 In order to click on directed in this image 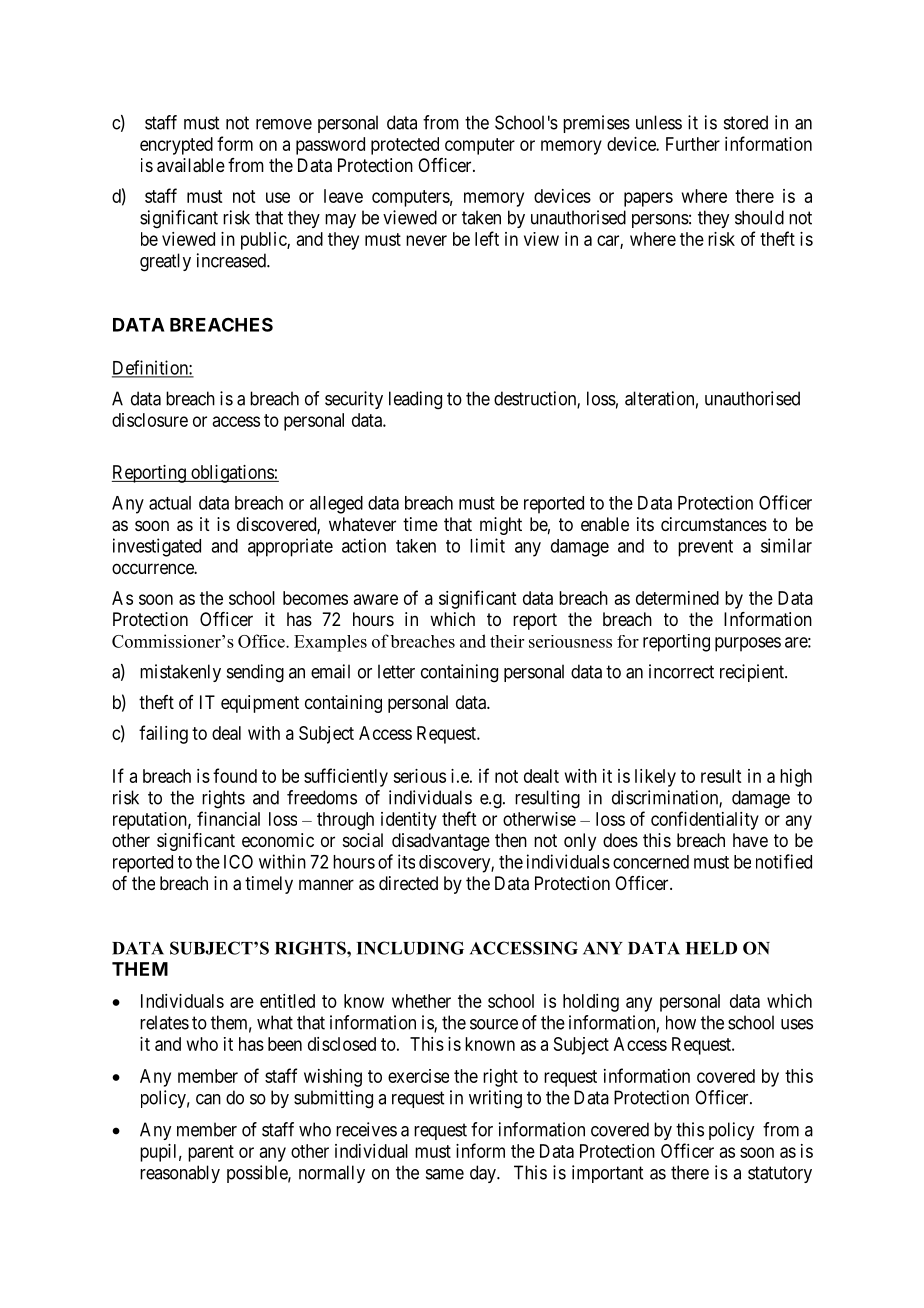, I will do `click(408, 883)`.
